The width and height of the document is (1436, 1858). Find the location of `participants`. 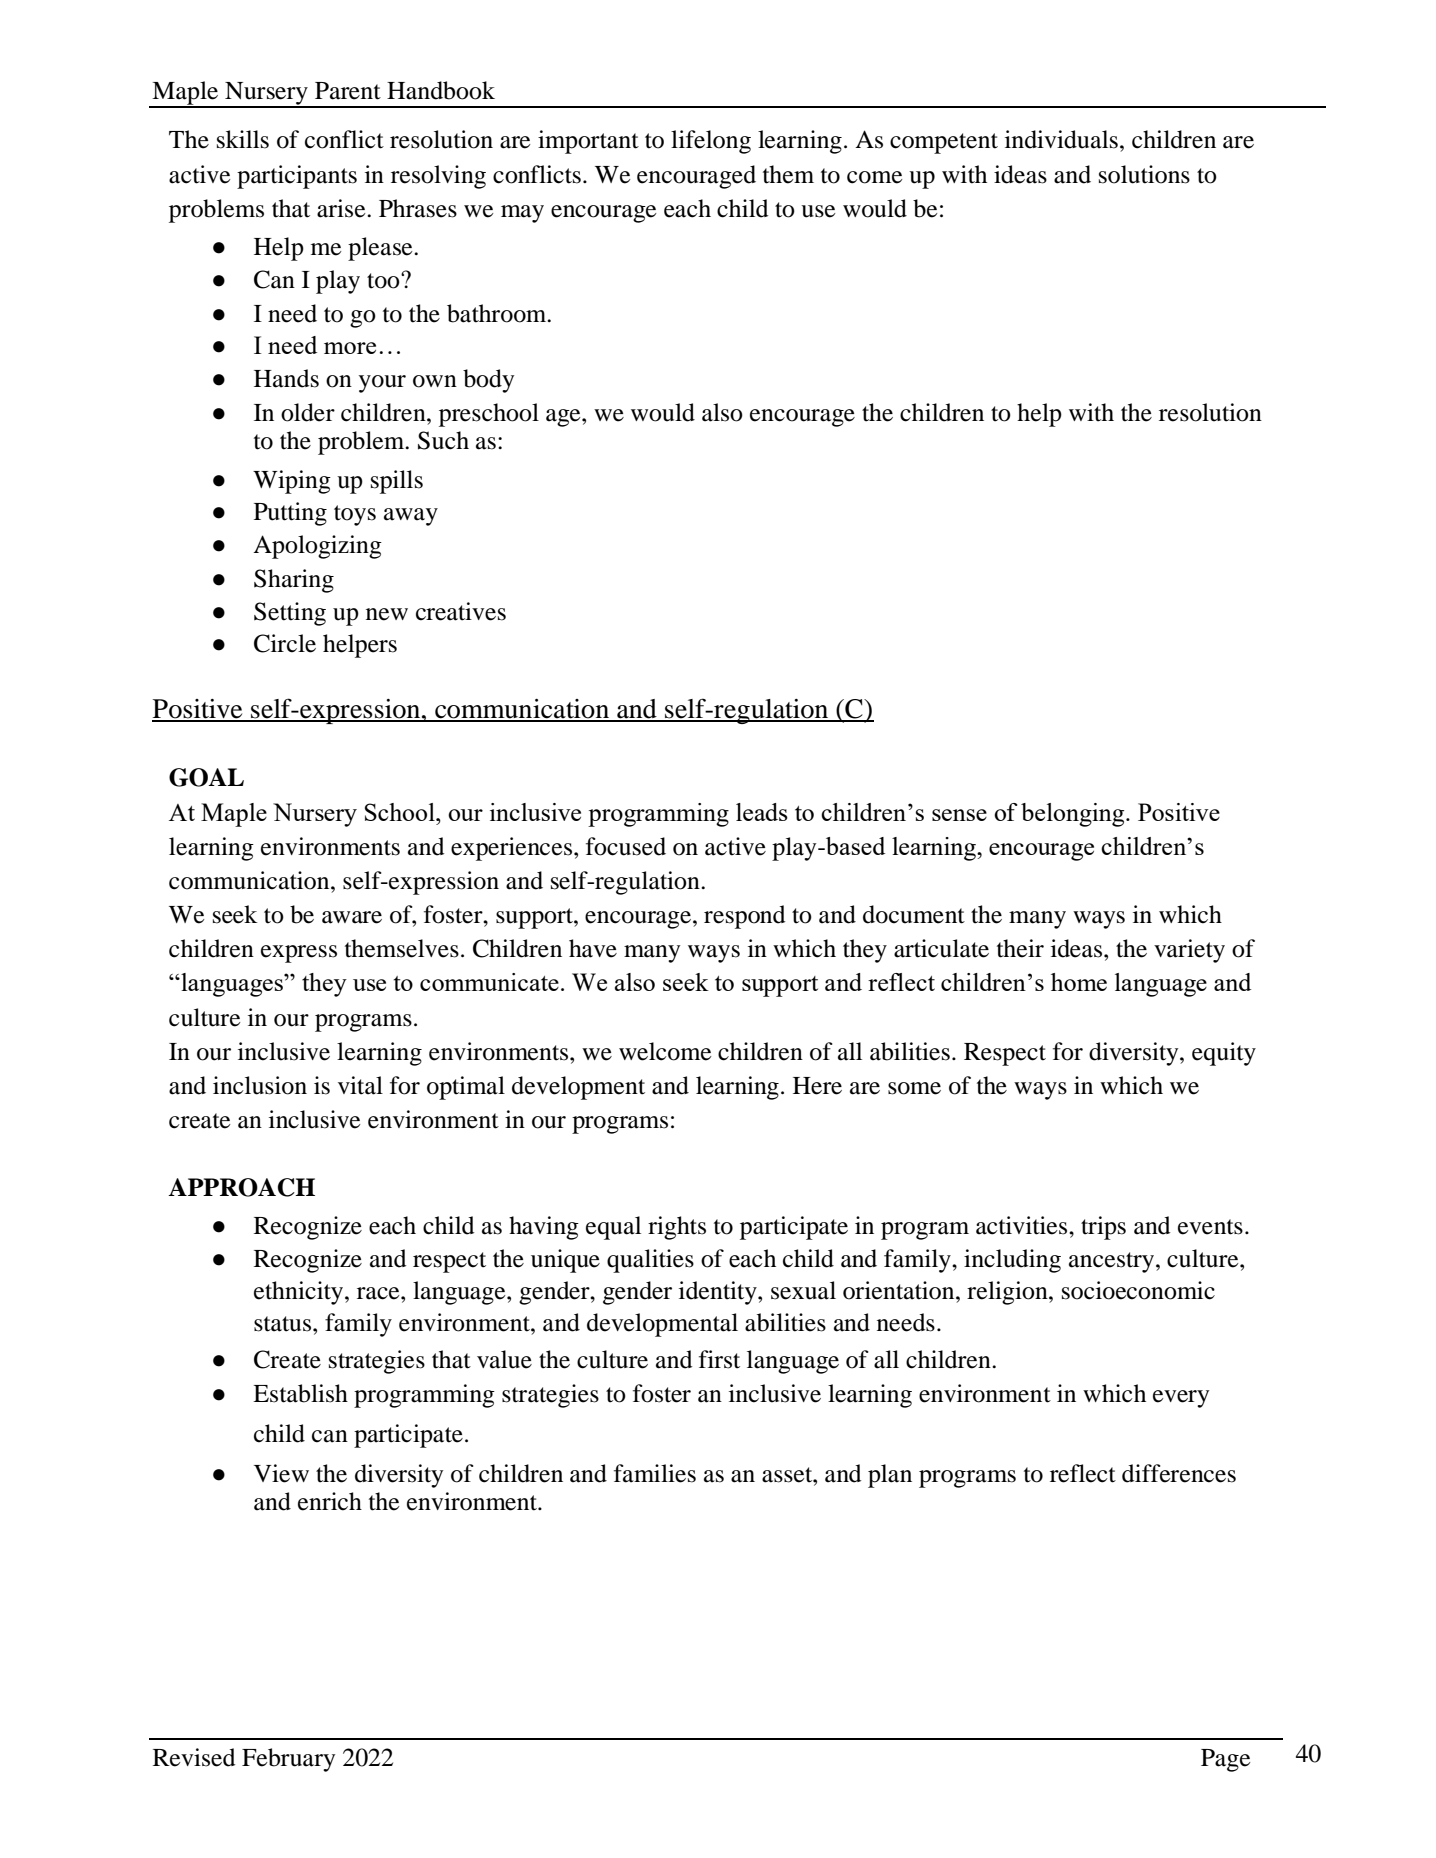

participants is located at coordinates (297, 177).
